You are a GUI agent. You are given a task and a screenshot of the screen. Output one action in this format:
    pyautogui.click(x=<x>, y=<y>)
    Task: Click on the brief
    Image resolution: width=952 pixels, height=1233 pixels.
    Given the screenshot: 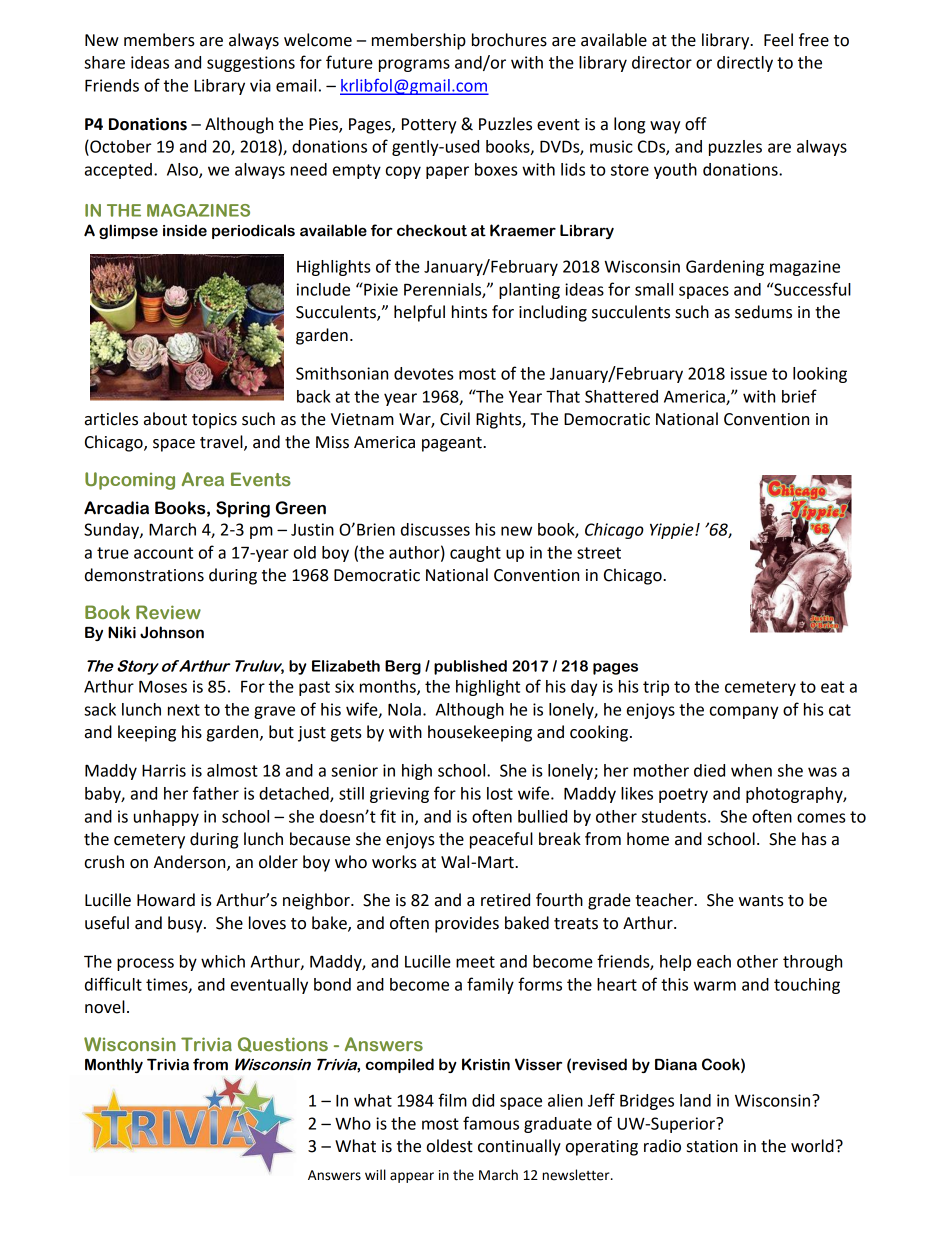 What is the action you would take?
    pyautogui.click(x=799, y=396)
